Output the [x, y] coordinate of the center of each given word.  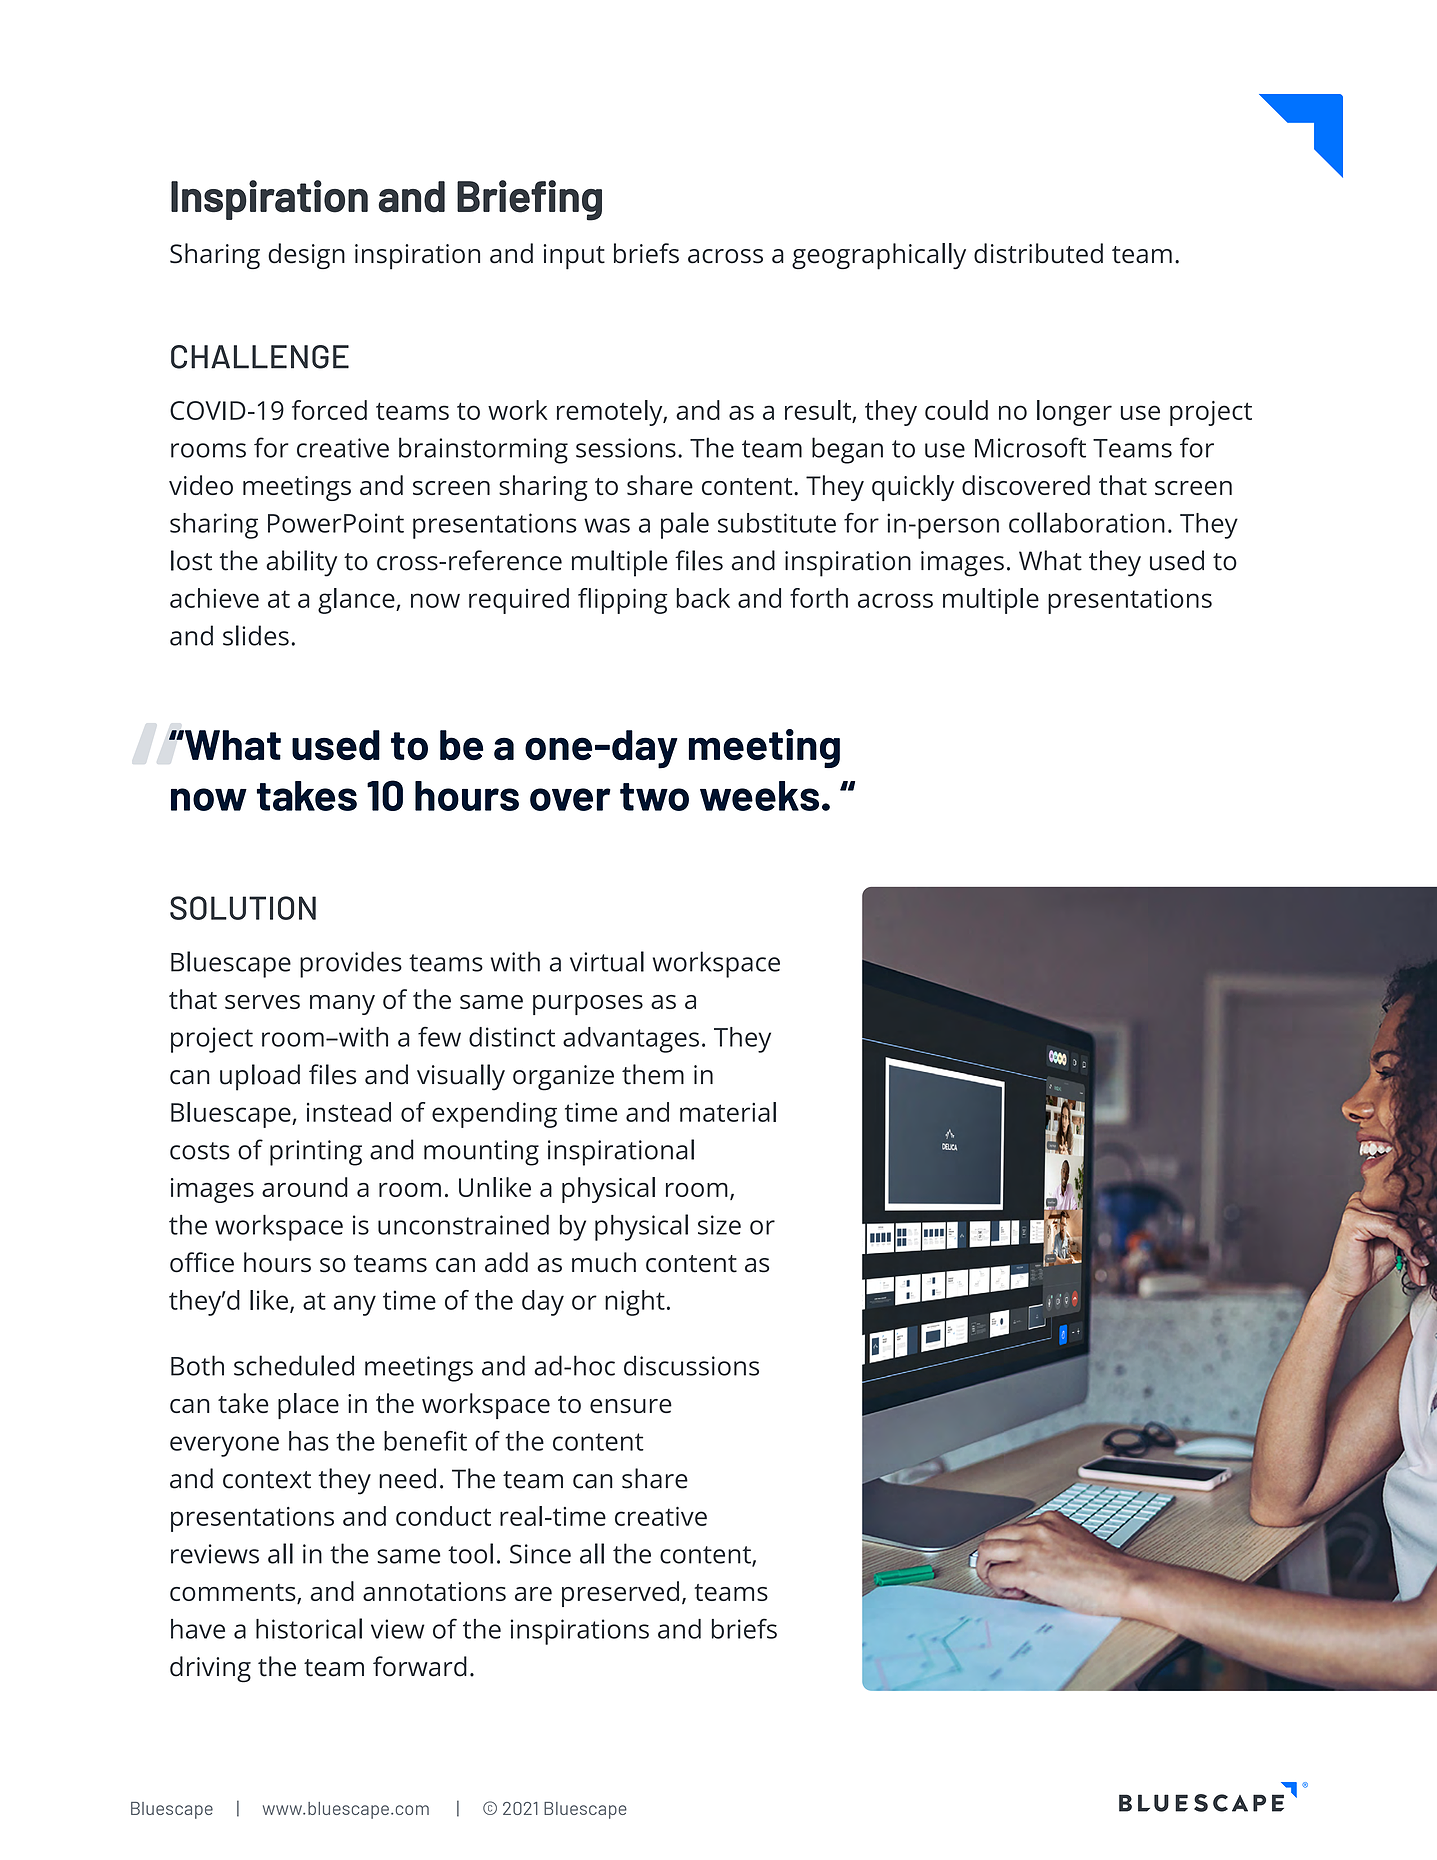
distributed [1038, 253]
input [574, 257]
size [719, 1225]
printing [316, 1153]
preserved [620, 1594]
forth [819, 598]
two [654, 797]
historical [309, 1628]
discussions [691, 1365]
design [306, 256]
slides [256, 635]
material [728, 1112]
